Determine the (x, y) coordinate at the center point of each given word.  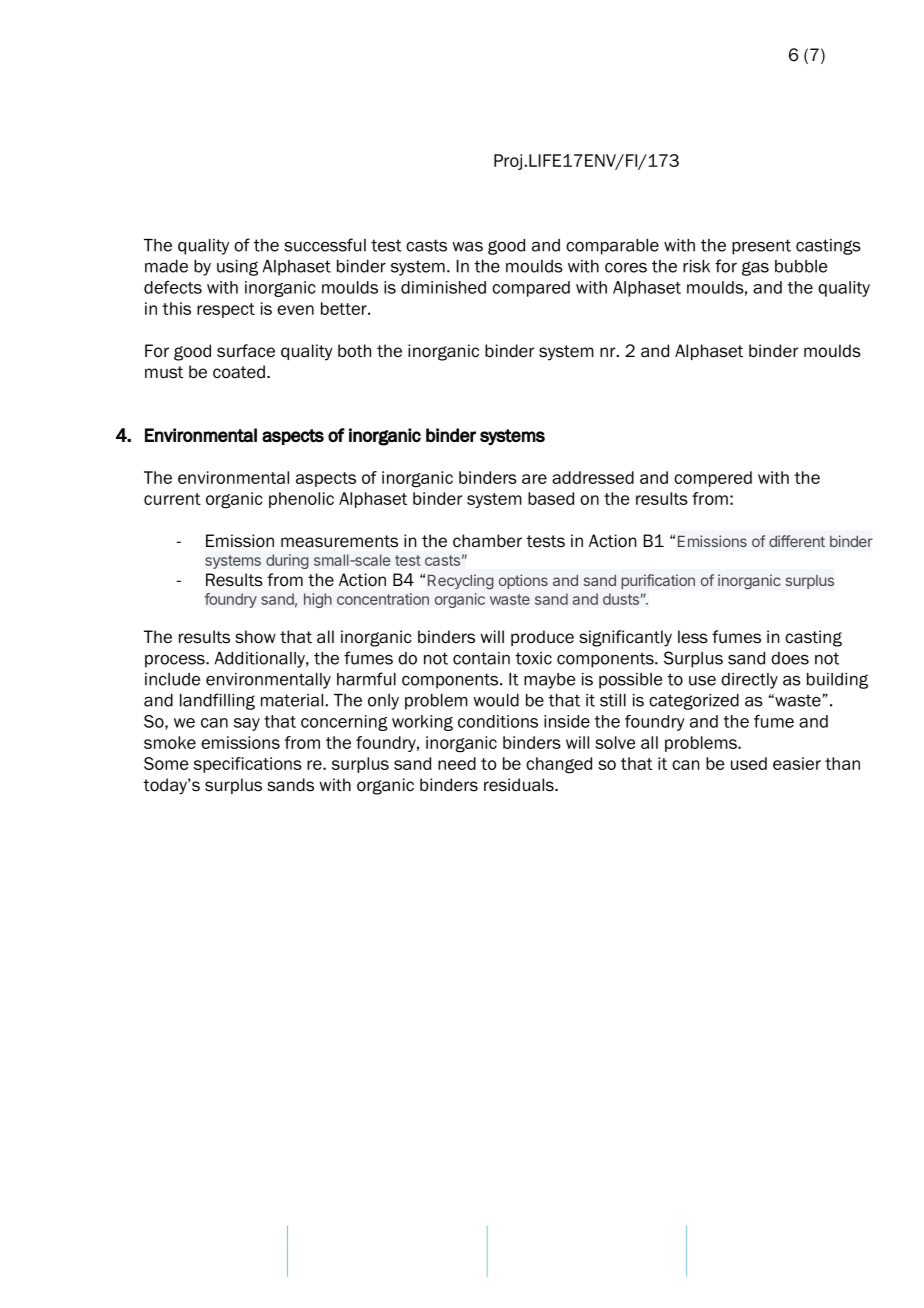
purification (658, 581)
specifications (248, 765)
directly (749, 681)
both (354, 351)
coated (239, 372)
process (176, 661)
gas (755, 268)
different (797, 541)
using (237, 268)
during (287, 561)
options (523, 581)
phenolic (301, 500)
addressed (593, 477)
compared (531, 289)
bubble (801, 266)
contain (481, 658)
